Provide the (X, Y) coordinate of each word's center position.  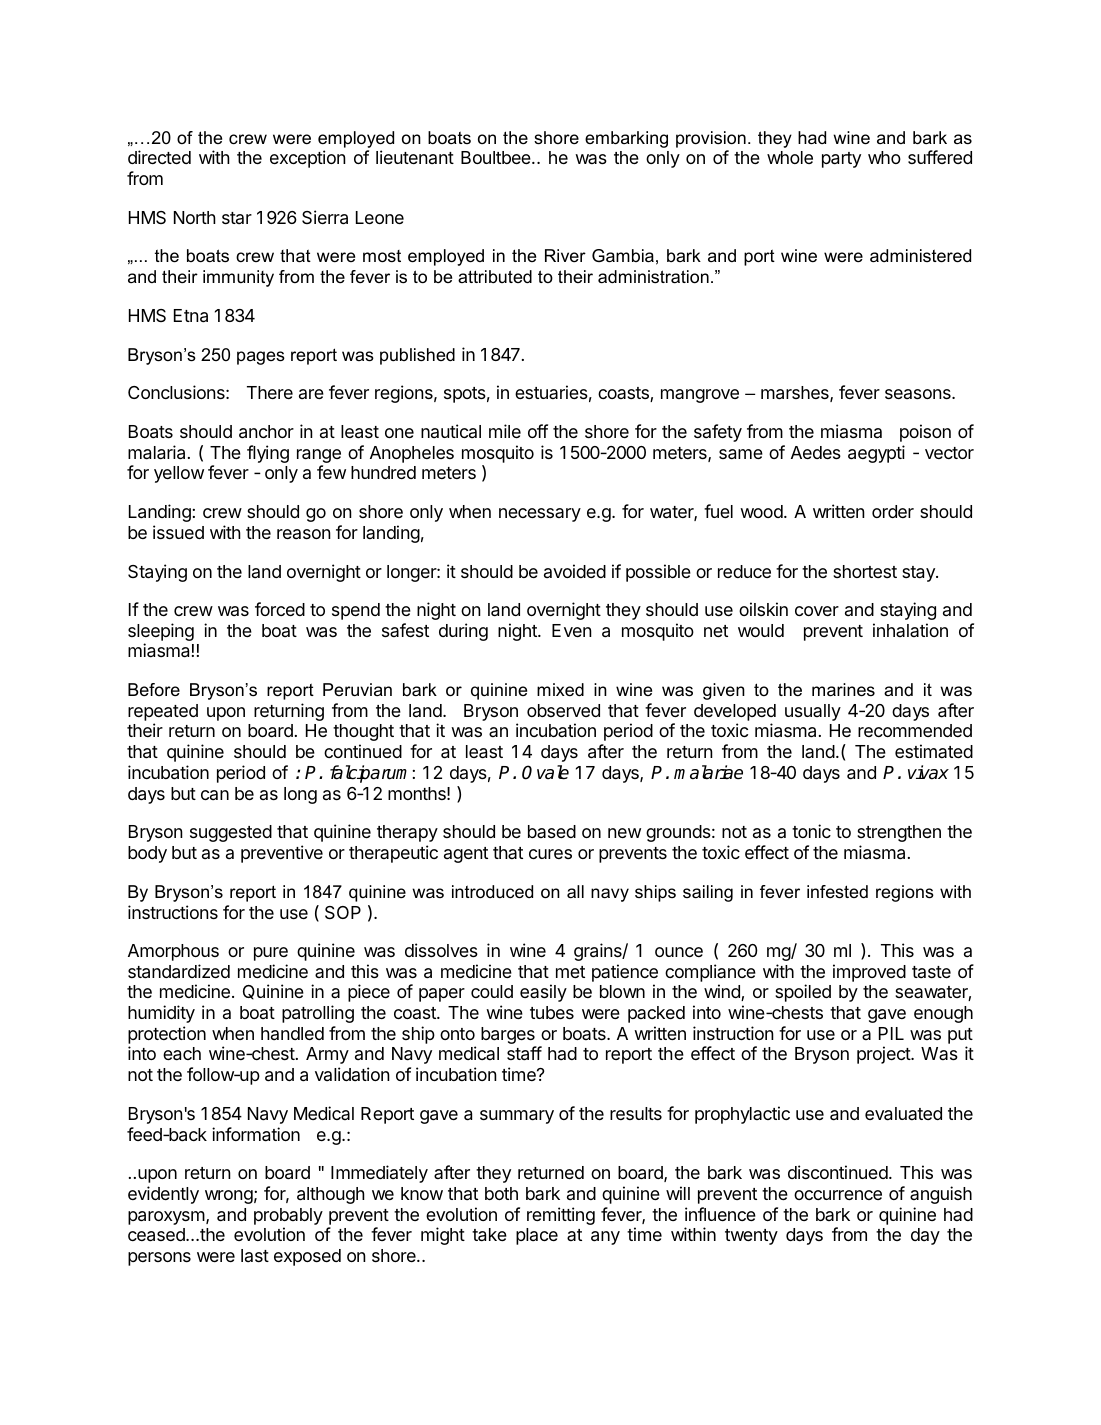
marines (843, 690)
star (237, 218)
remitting (561, 1216)
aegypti (876, 454)
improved (869, 973)
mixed (560, 689)
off (538, 431)
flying (268, 454)
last (255, 1255)
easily (543, 993)
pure (271, 954)
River (565, 255)
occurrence (838, 1195)
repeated (163, 712)
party (841, 160)
